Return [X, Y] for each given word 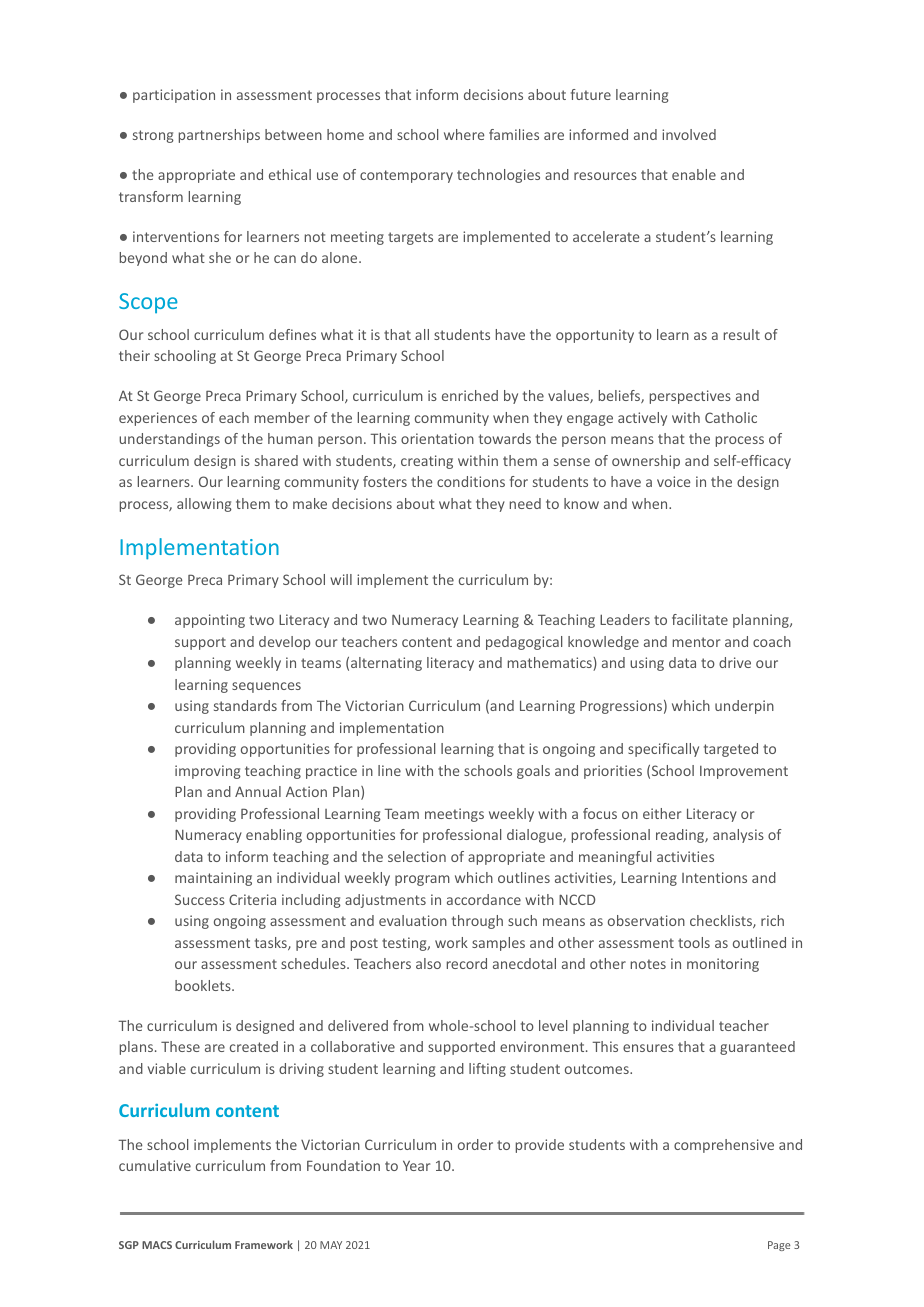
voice [674, 481]
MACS [157, 1245]
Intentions [714, 877]
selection [417, 856]
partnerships [219, 136]
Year [416, 1165]
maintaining [213, 879]
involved [689, 134]
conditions [471, 481]
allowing [204, 505]
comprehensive [724, 1146]
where [464, 134]
